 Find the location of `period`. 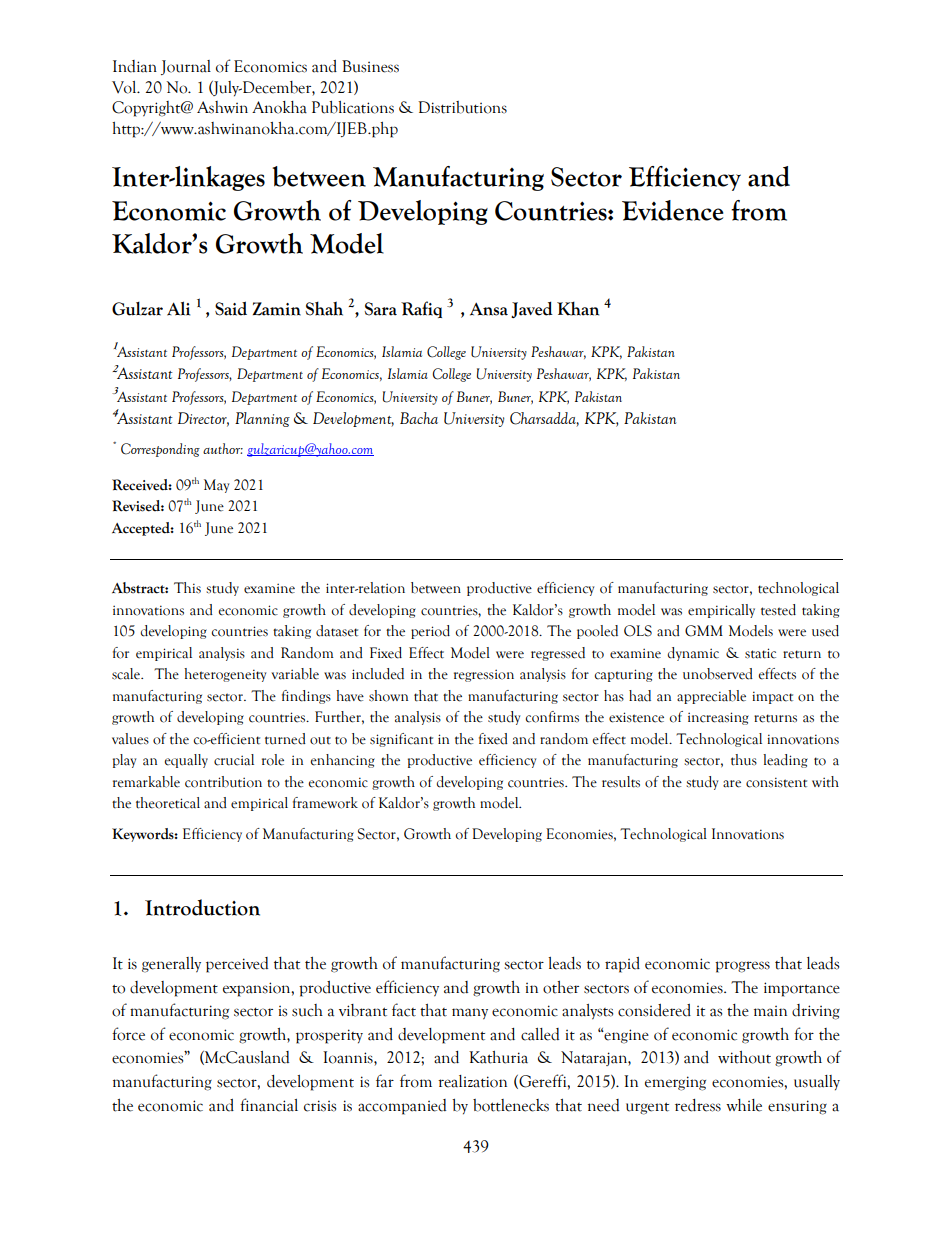

period is located at coordinates (430, 632).
